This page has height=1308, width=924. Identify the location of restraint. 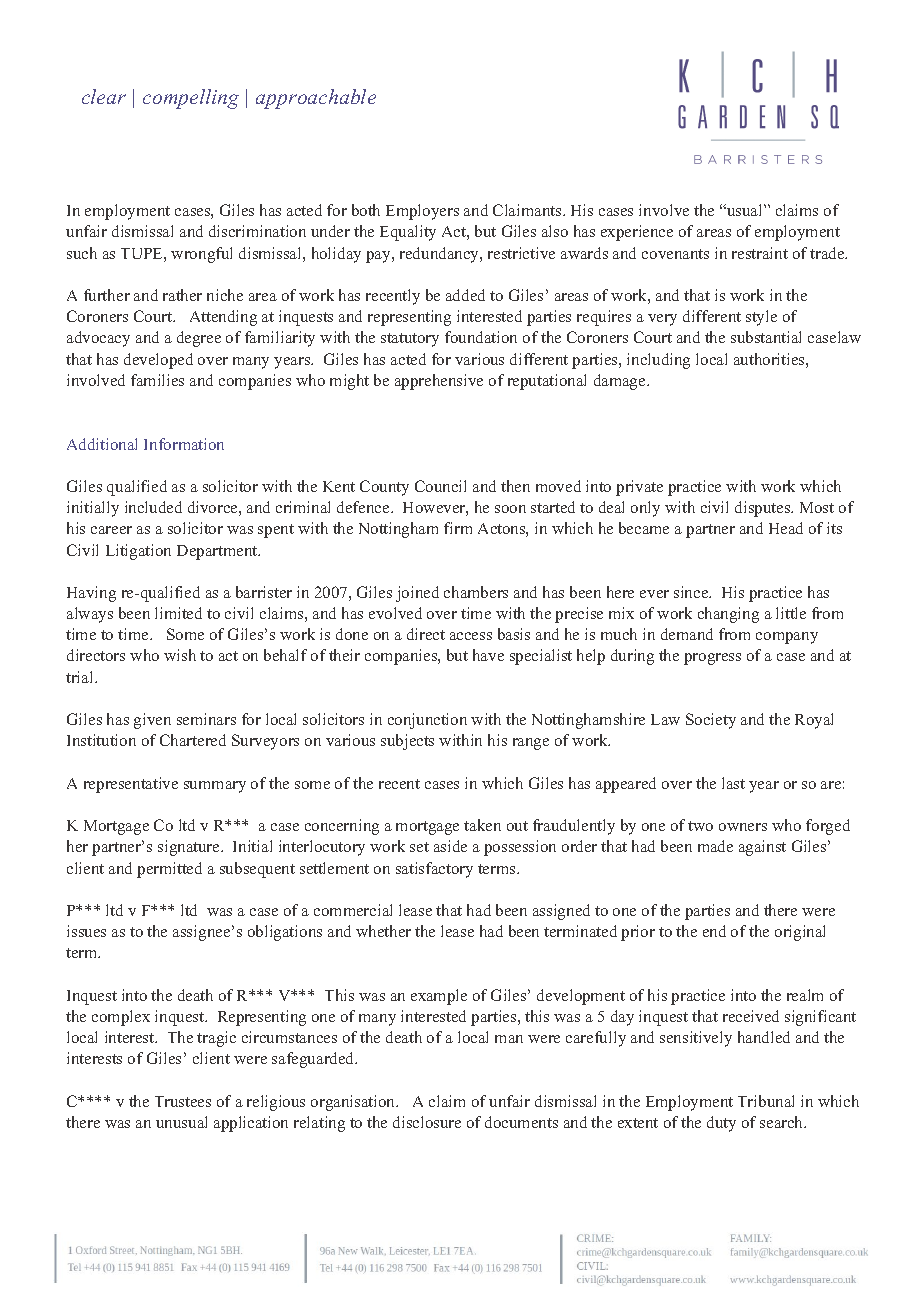
(760, 253).
